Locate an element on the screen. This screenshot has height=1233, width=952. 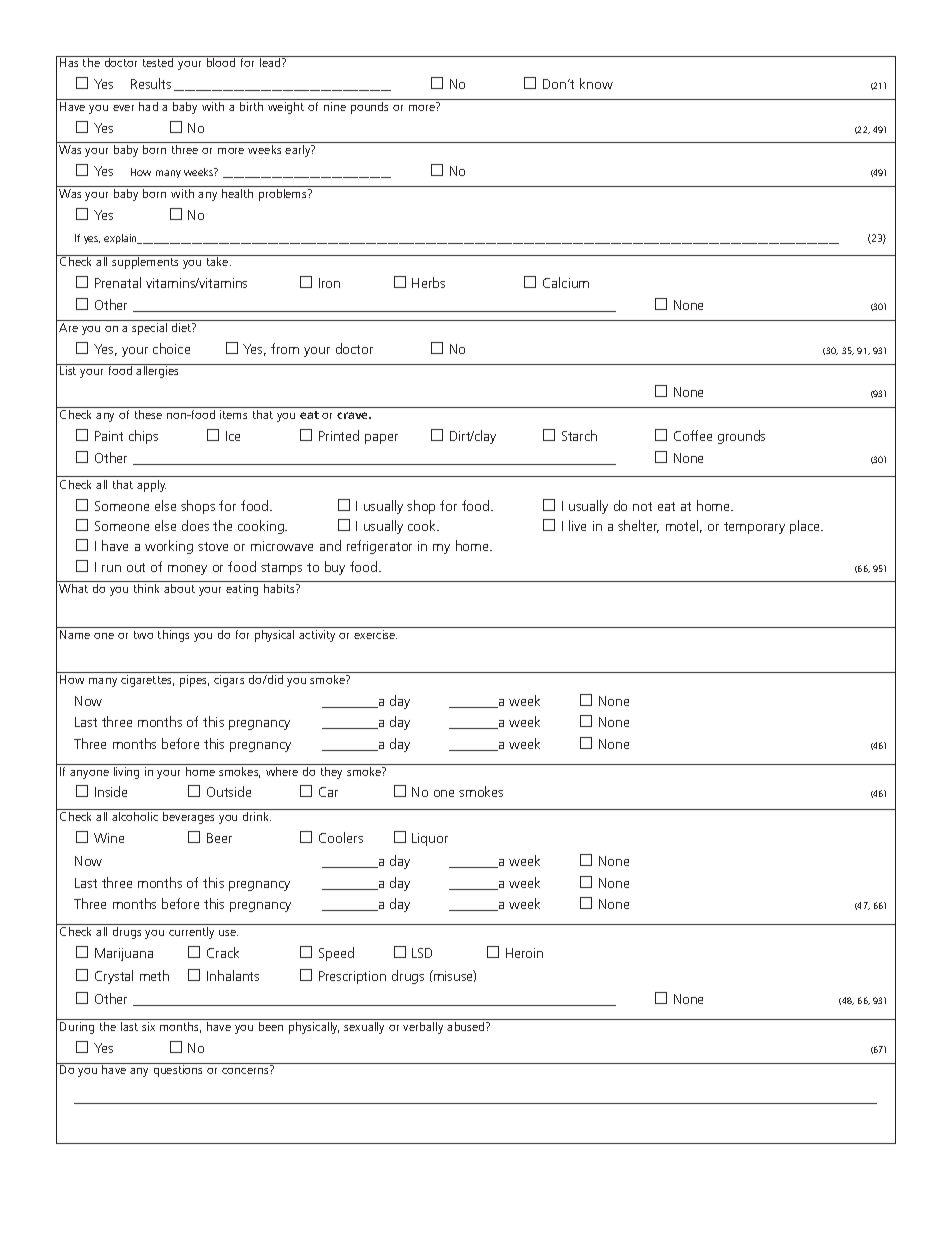
meth is located at coordinates (154, 975).
